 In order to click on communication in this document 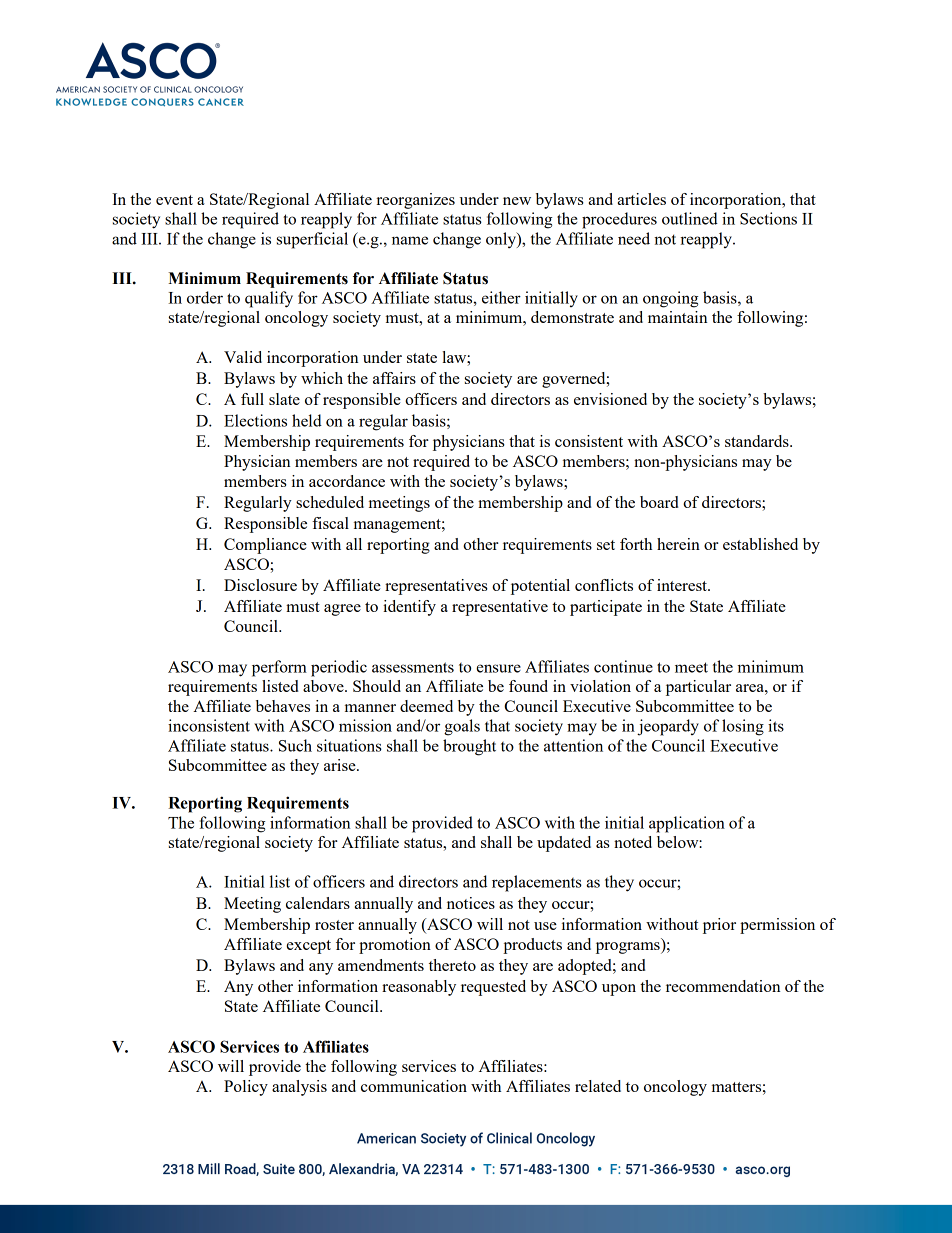, I will do `click(414, 1086)`.
